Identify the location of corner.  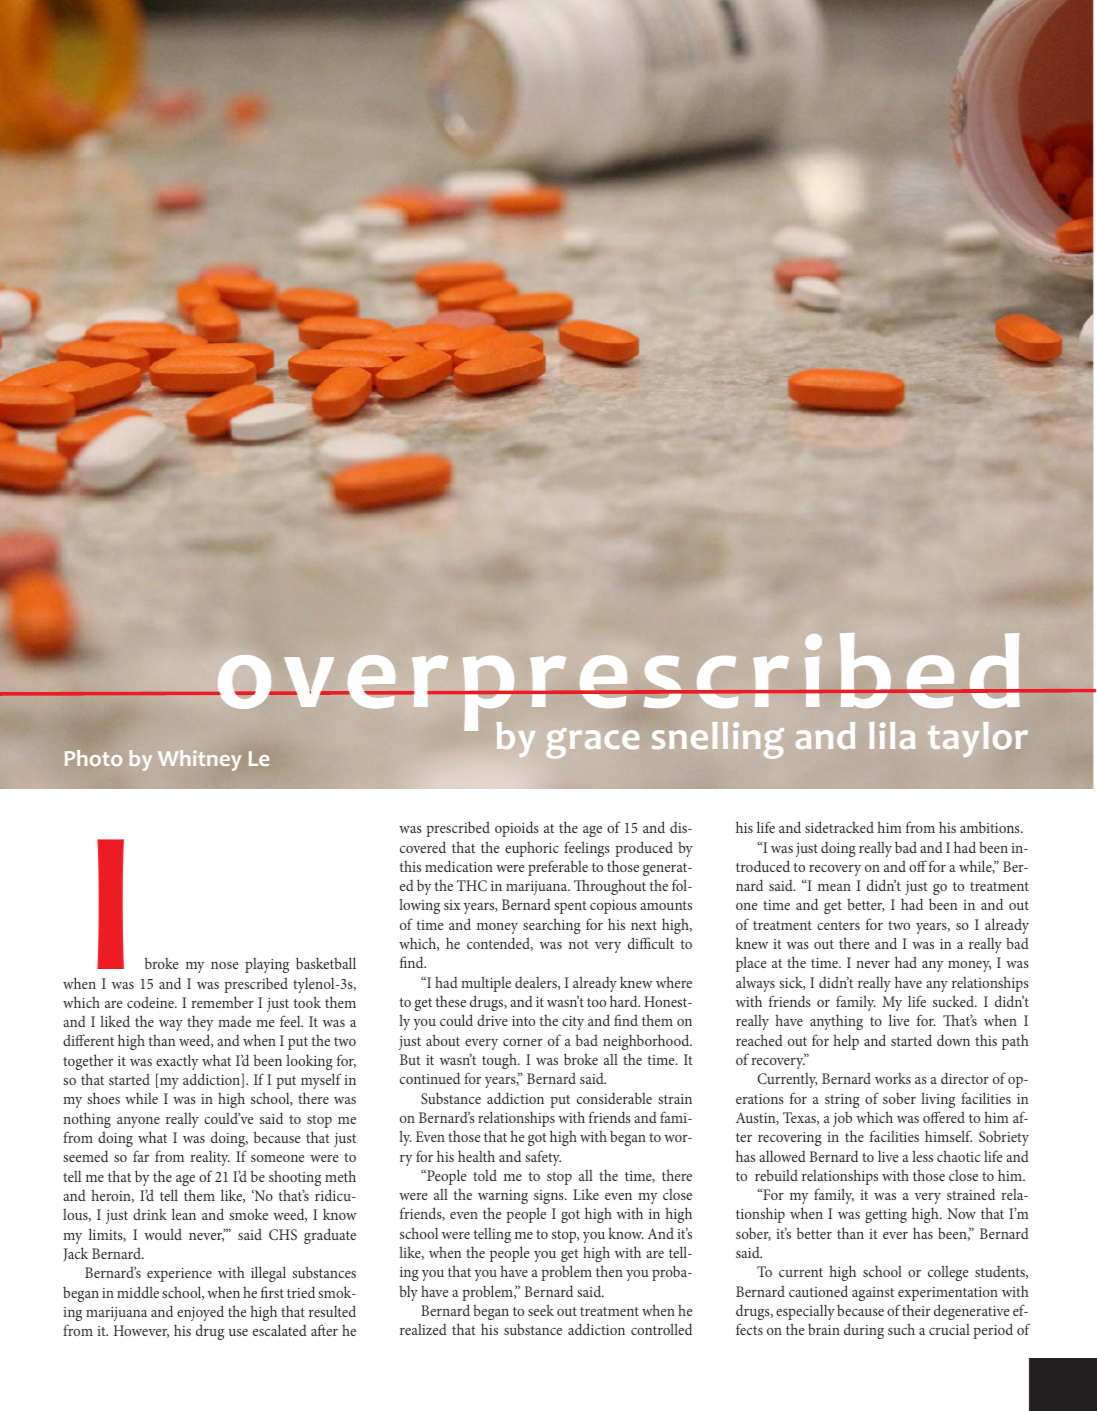
(523, 1042).
